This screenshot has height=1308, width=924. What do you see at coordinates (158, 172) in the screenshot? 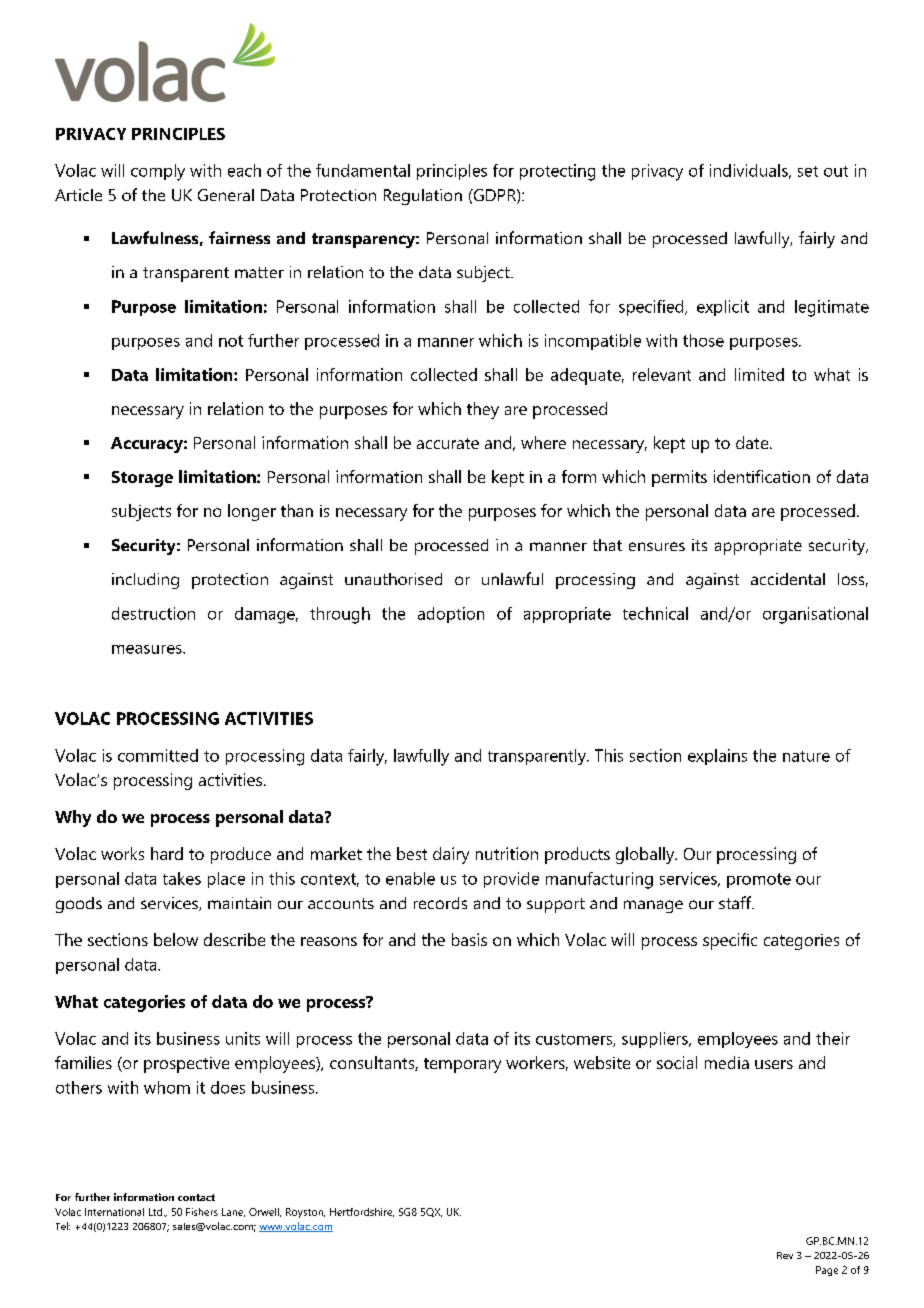
I see `comply` at bounding box center [158, 172].
